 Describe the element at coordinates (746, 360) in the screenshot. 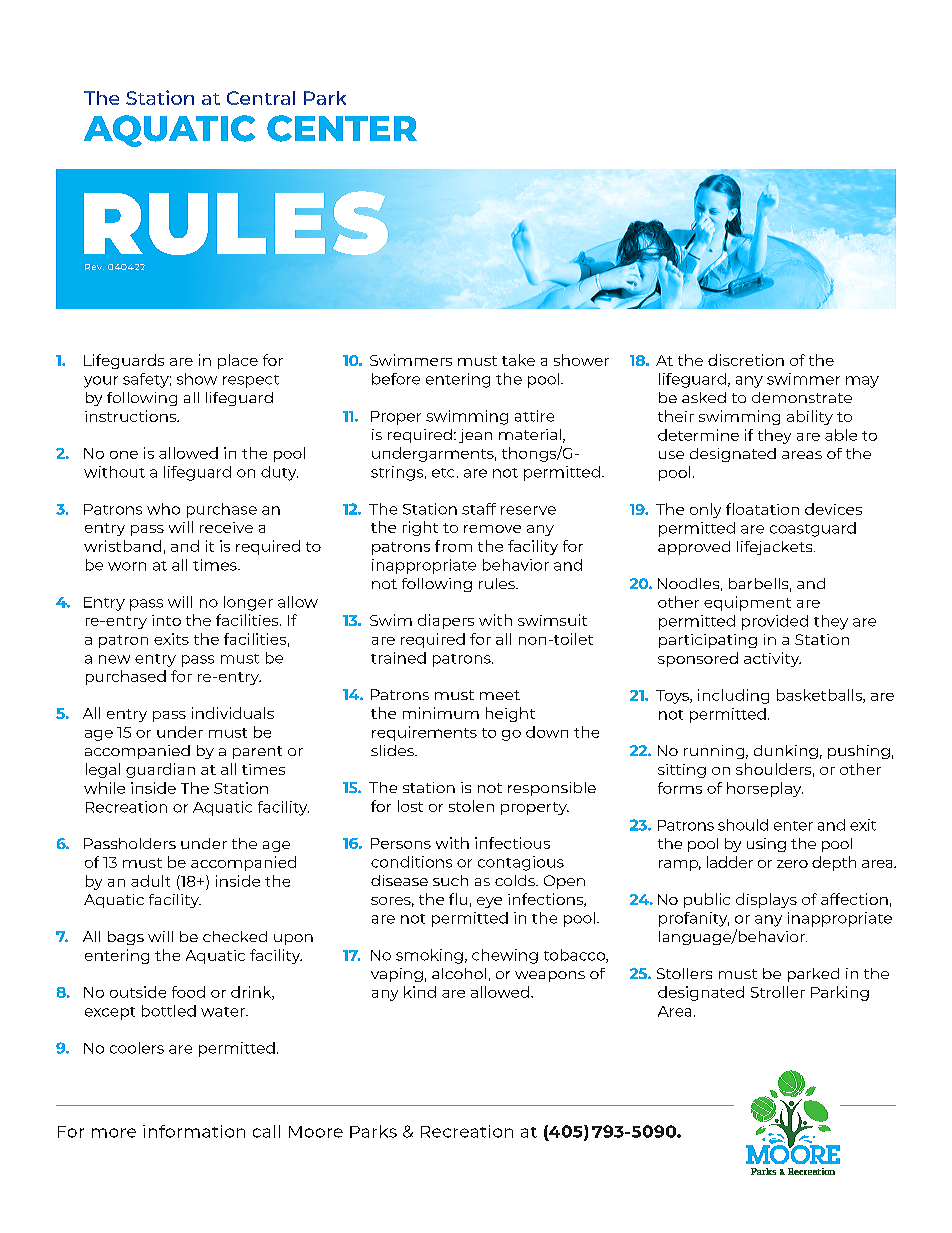

I see `discretion` at that location.
